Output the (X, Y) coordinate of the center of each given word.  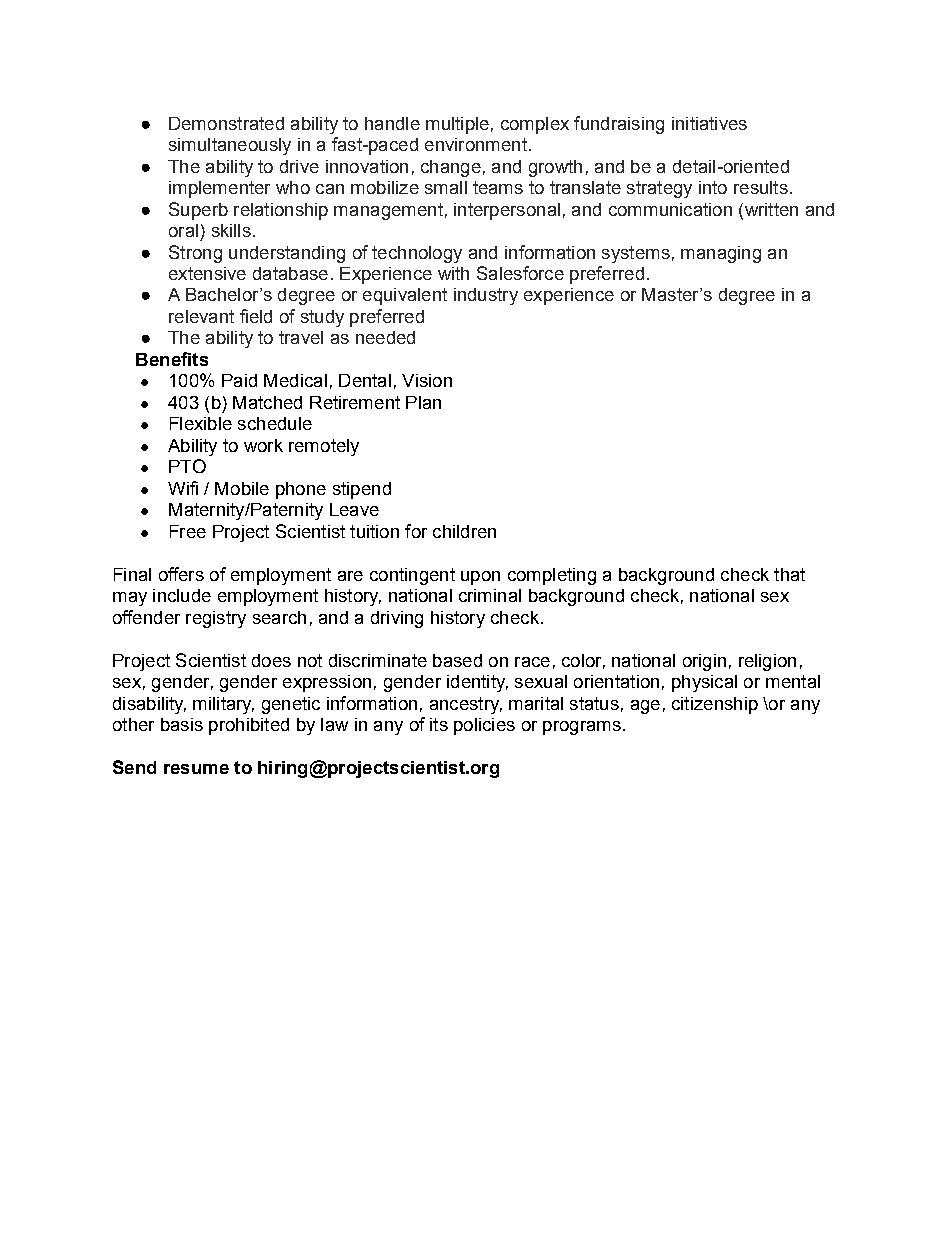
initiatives (709, 123)
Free (188, 531)
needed (385, 337)
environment (476, 144)
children (464, 531)
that (789, 574)
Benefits (172, 359)
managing (721, 254)
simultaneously (230, 146)
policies (484, 726)
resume (196, 769)
